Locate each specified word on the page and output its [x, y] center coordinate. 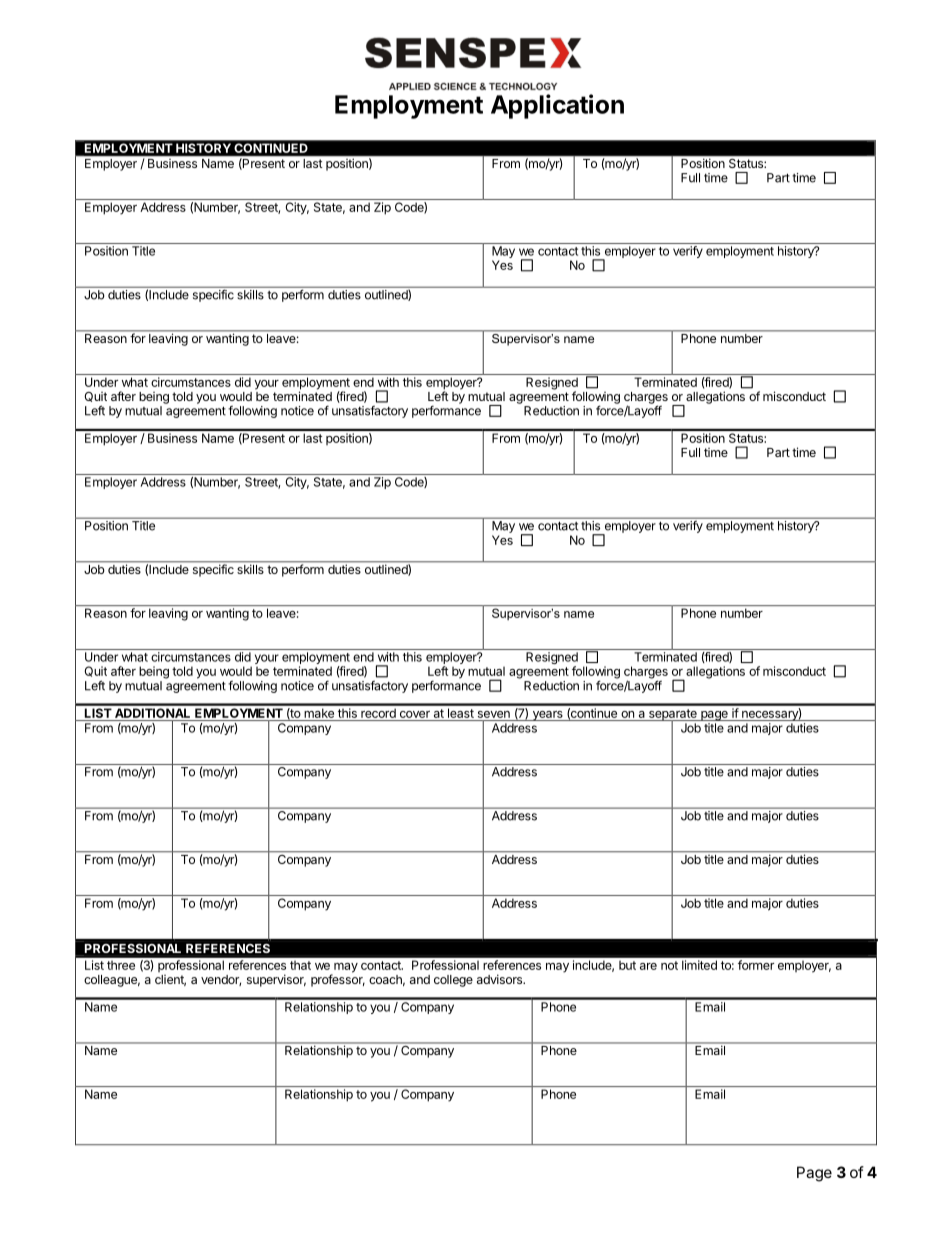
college [453, 981]
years [547, 716]
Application [557, 106]
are [648, 966]
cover [415, 714]
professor [338, 979]
